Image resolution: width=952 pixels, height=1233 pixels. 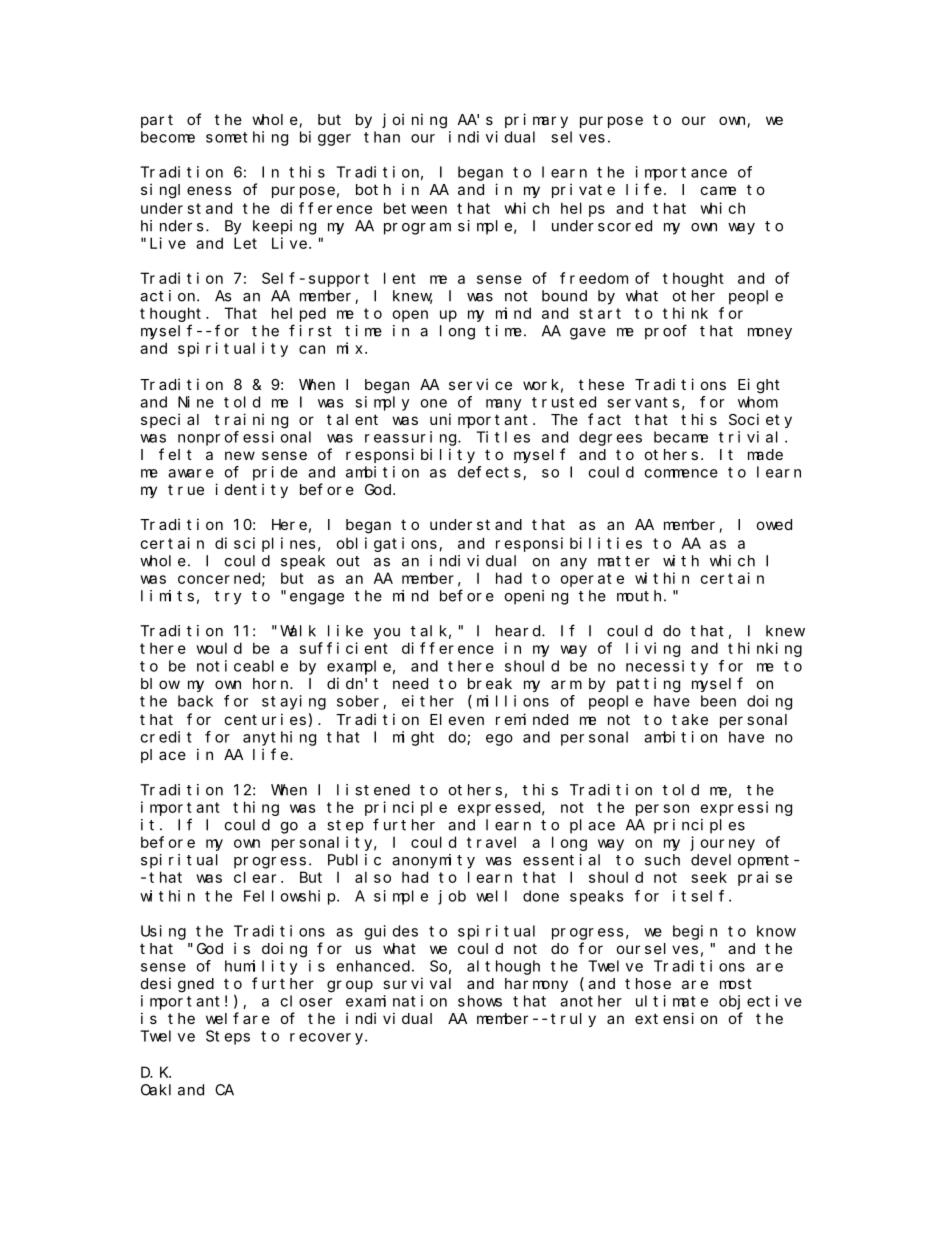 What do you see at coordinates (480, 384) in the screenshot?
I see `service` at bounding box center [480, 384].
